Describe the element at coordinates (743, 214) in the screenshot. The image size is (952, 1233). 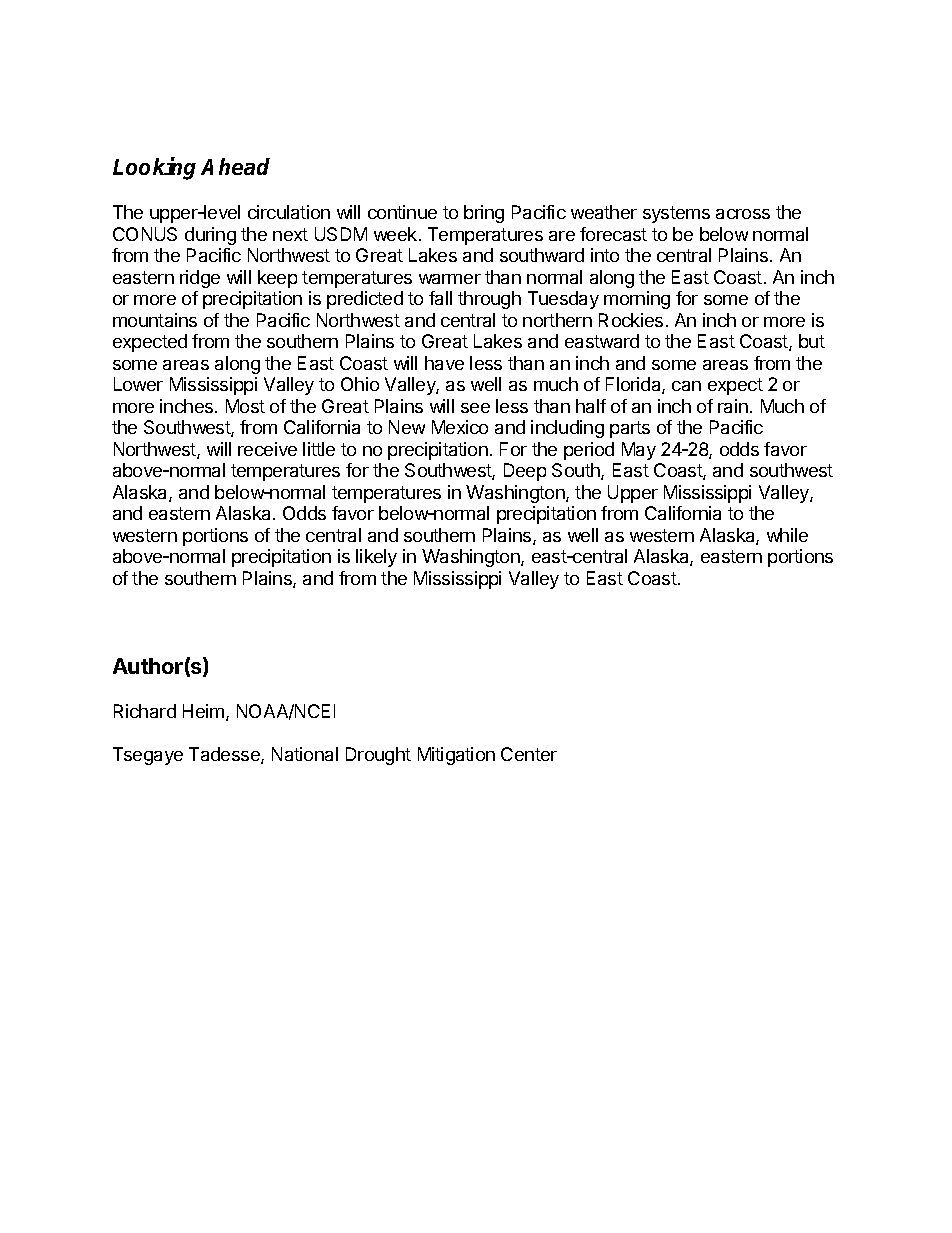
I see `across` at that location.
